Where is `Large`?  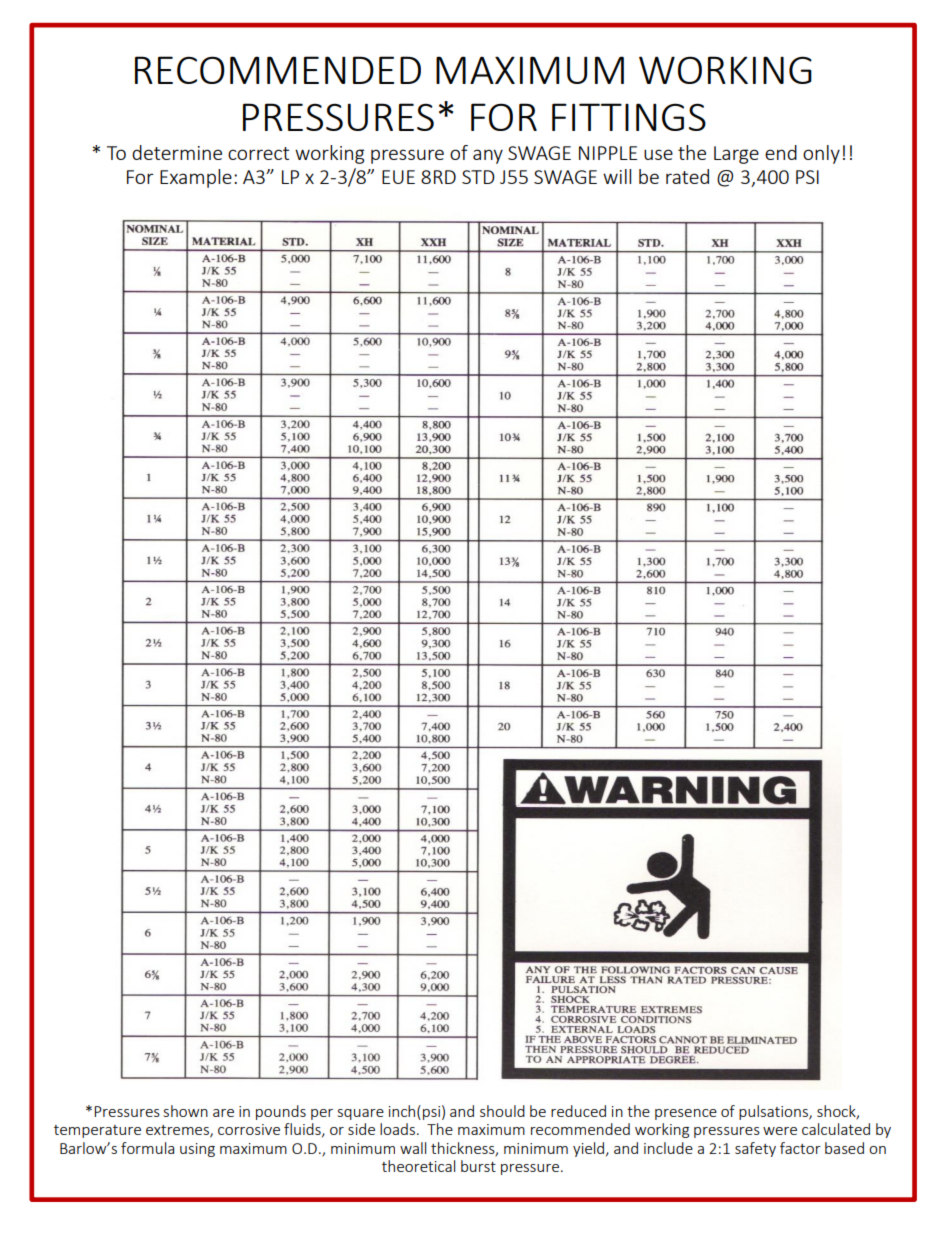 Large is located at coordinates (736, 155).
